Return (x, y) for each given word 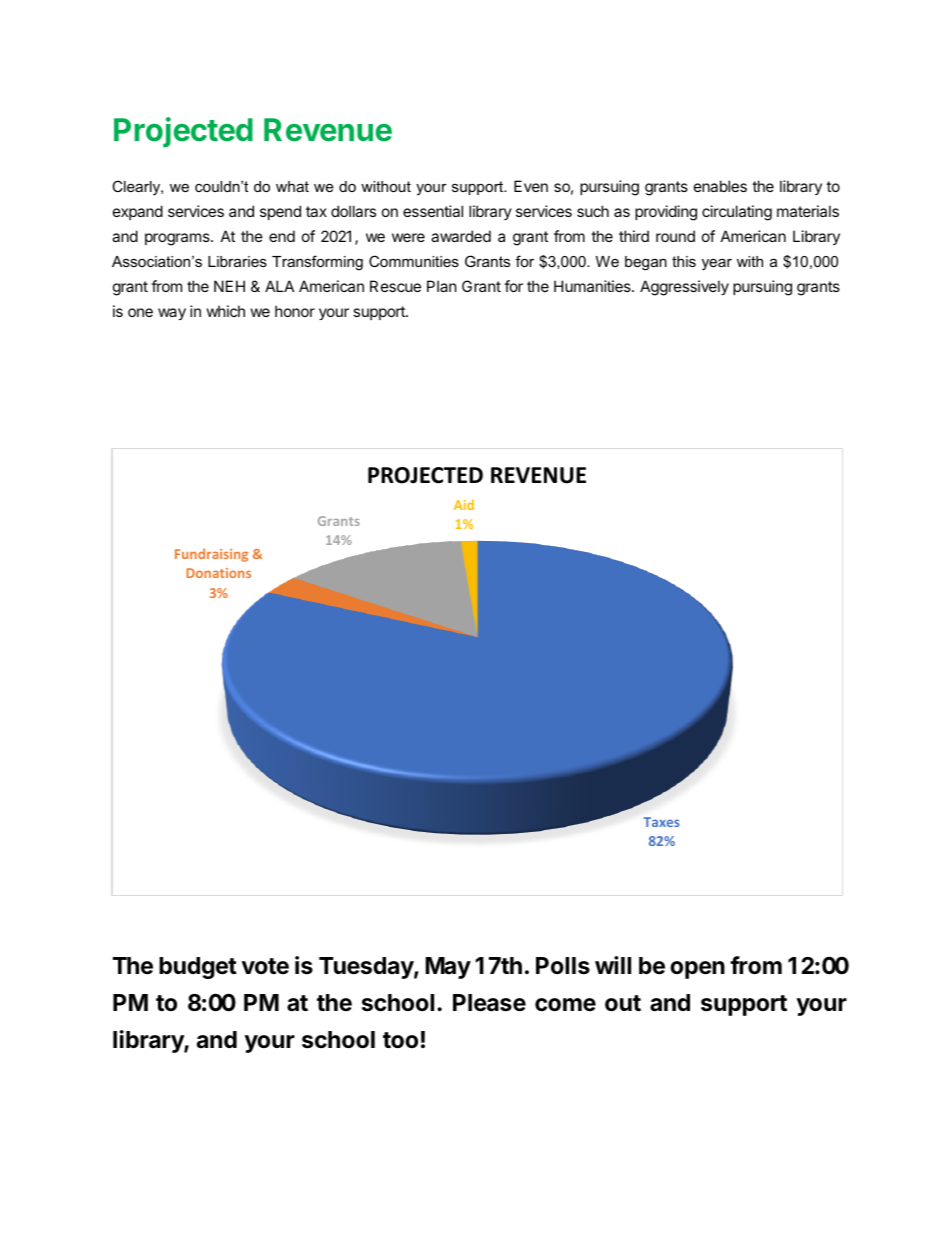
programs (178, 239)
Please (489, 1003)
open (697, 970)
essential (433, 211)
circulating (737, 213)
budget (198, 968)
